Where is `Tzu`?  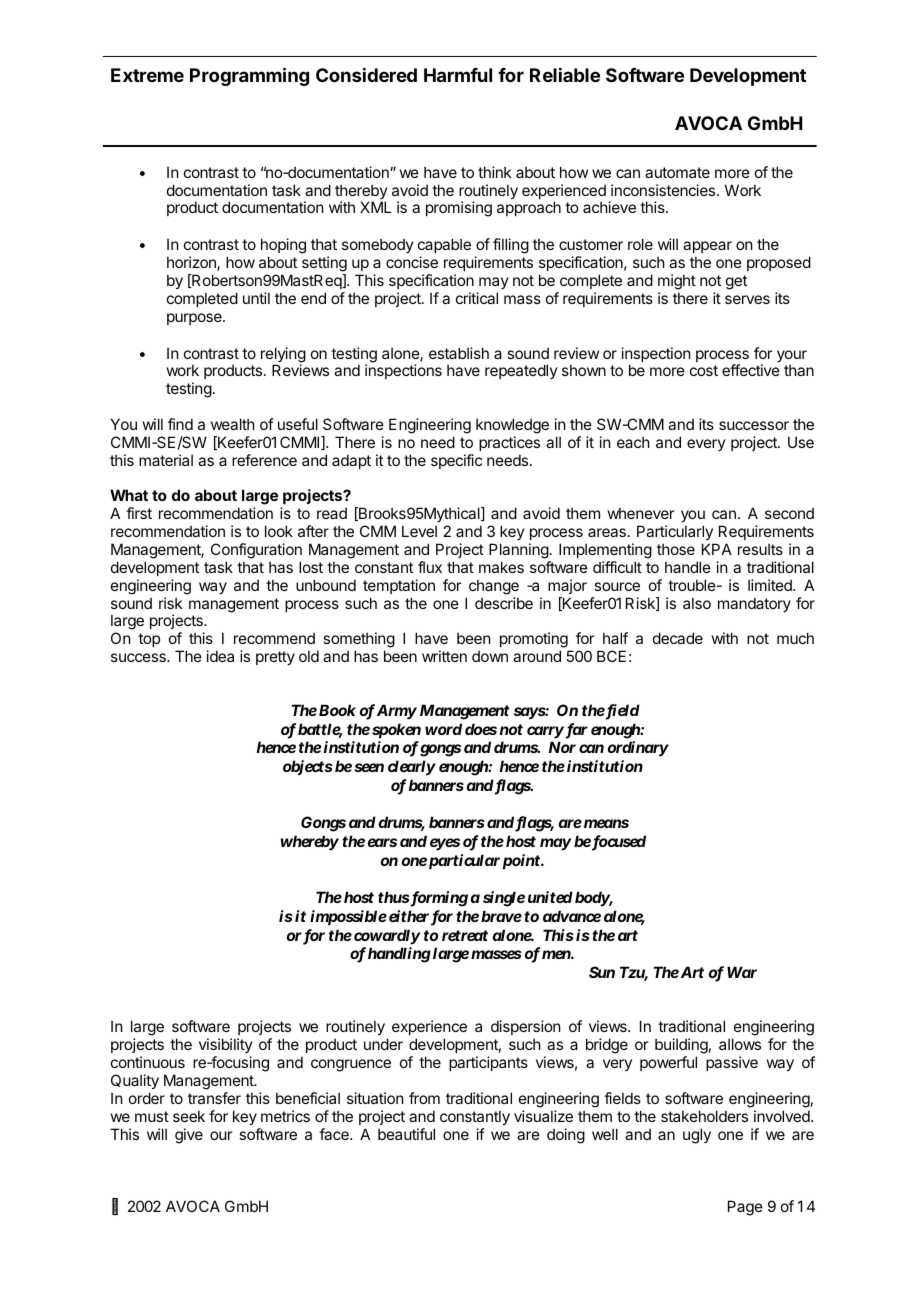
Tzu is located at coordinates (634, 973).
